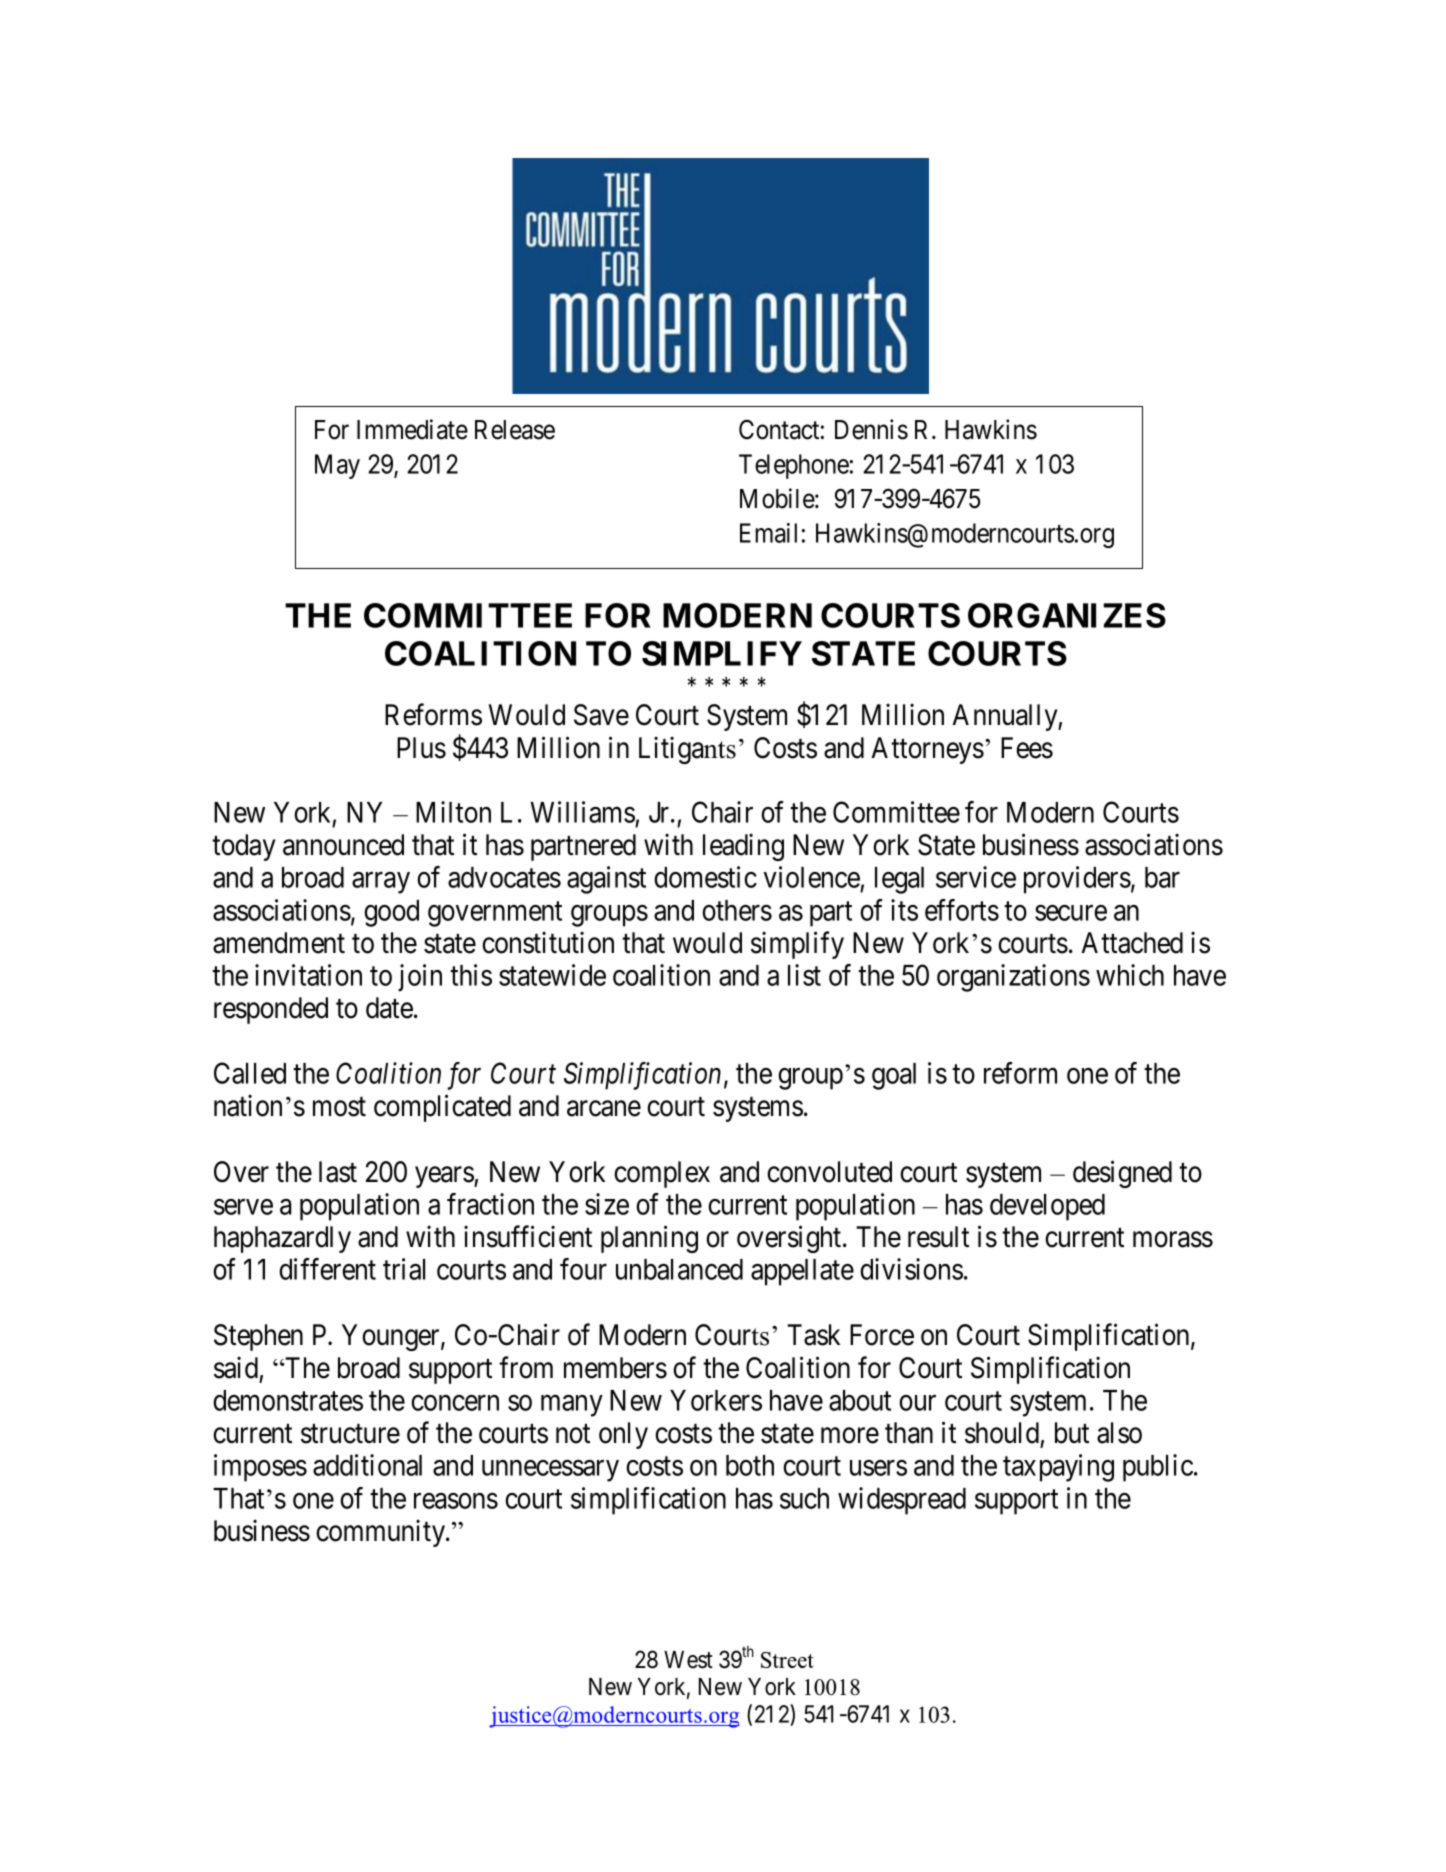 This screenshot has height=1872, width=1446. Describe the element at coordinates (382, 1533) in the screenshot. I see `community` at that location.
